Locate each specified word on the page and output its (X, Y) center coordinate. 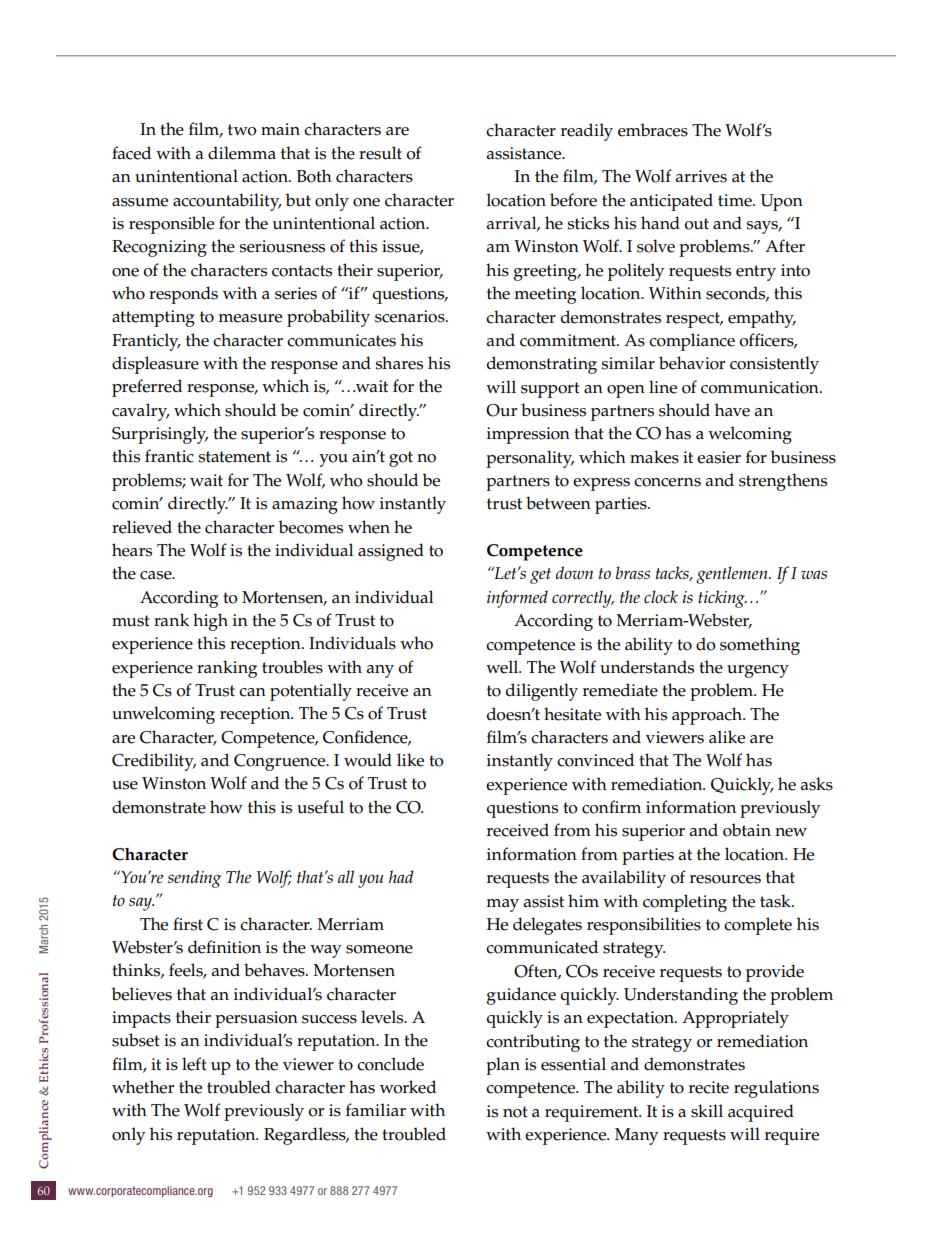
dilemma (242, 153)
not (515, 1112)
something (760, 646)
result (380, 153)
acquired (761, 1113)
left (194, 1064)
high (210, 622)
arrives (701, 176)
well (503, 667)
